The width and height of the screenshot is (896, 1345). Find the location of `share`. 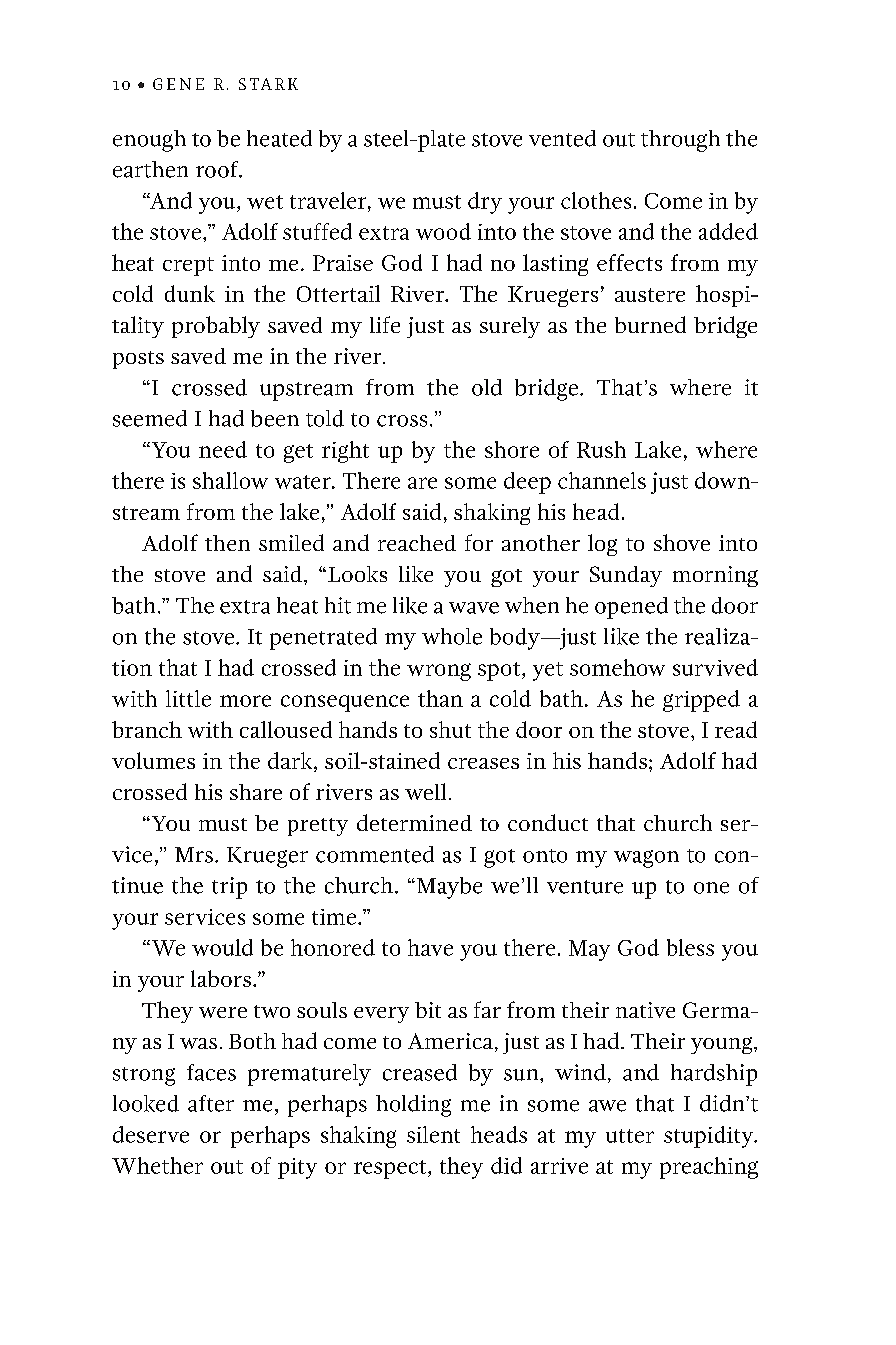

share is located at coordinates (256, 792).
